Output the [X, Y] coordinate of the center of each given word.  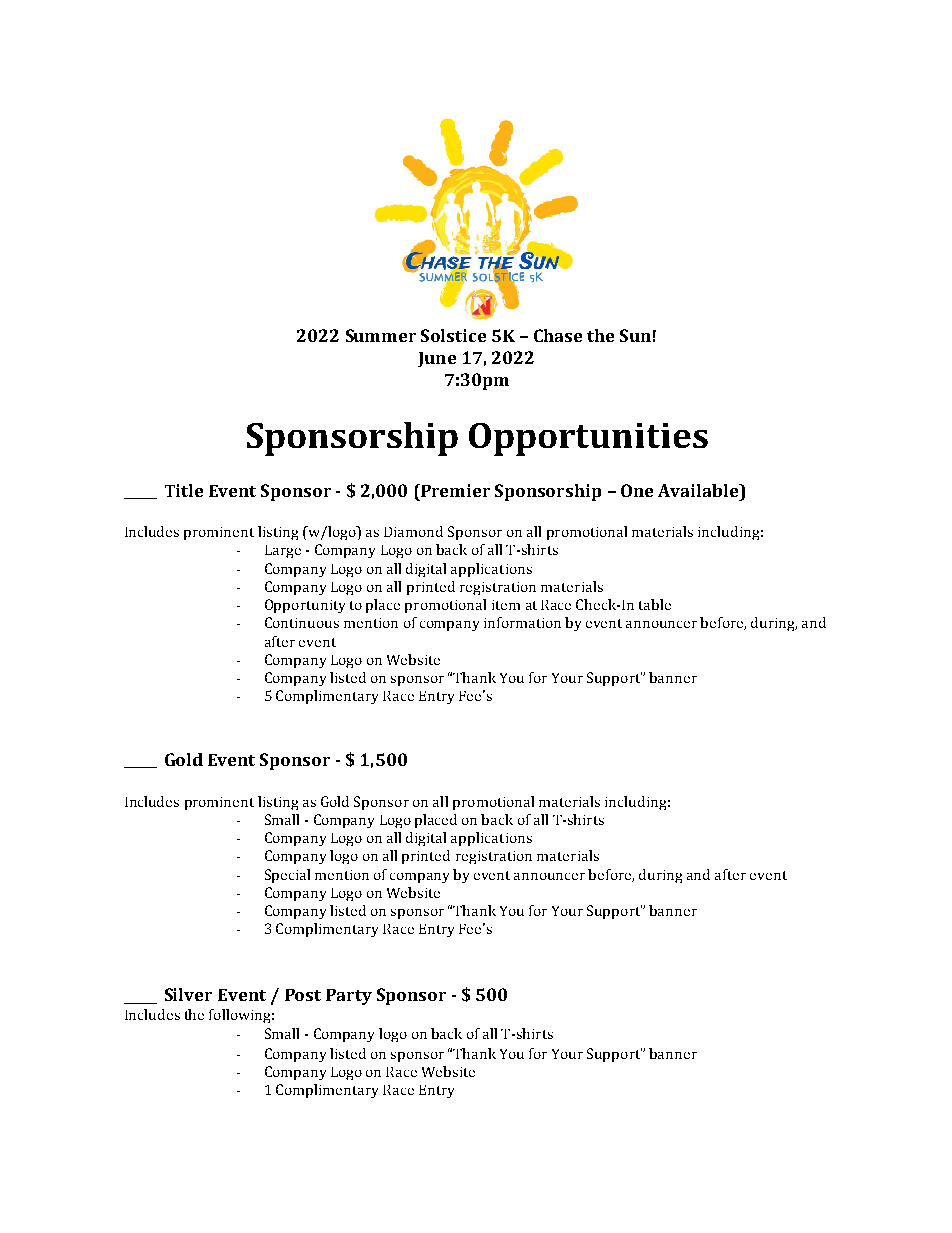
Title [184, 490]
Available [699, 490]
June [437, 359]
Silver [188, 994]
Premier [454, 490]
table [655, 604]
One [637, 490]
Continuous [302, 622]
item [506, 605]
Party [349, 997]
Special [287, 876]
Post [303, 995]
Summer [381, 335]
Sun [635, 335]
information [522, 622]
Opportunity [305, 606]
